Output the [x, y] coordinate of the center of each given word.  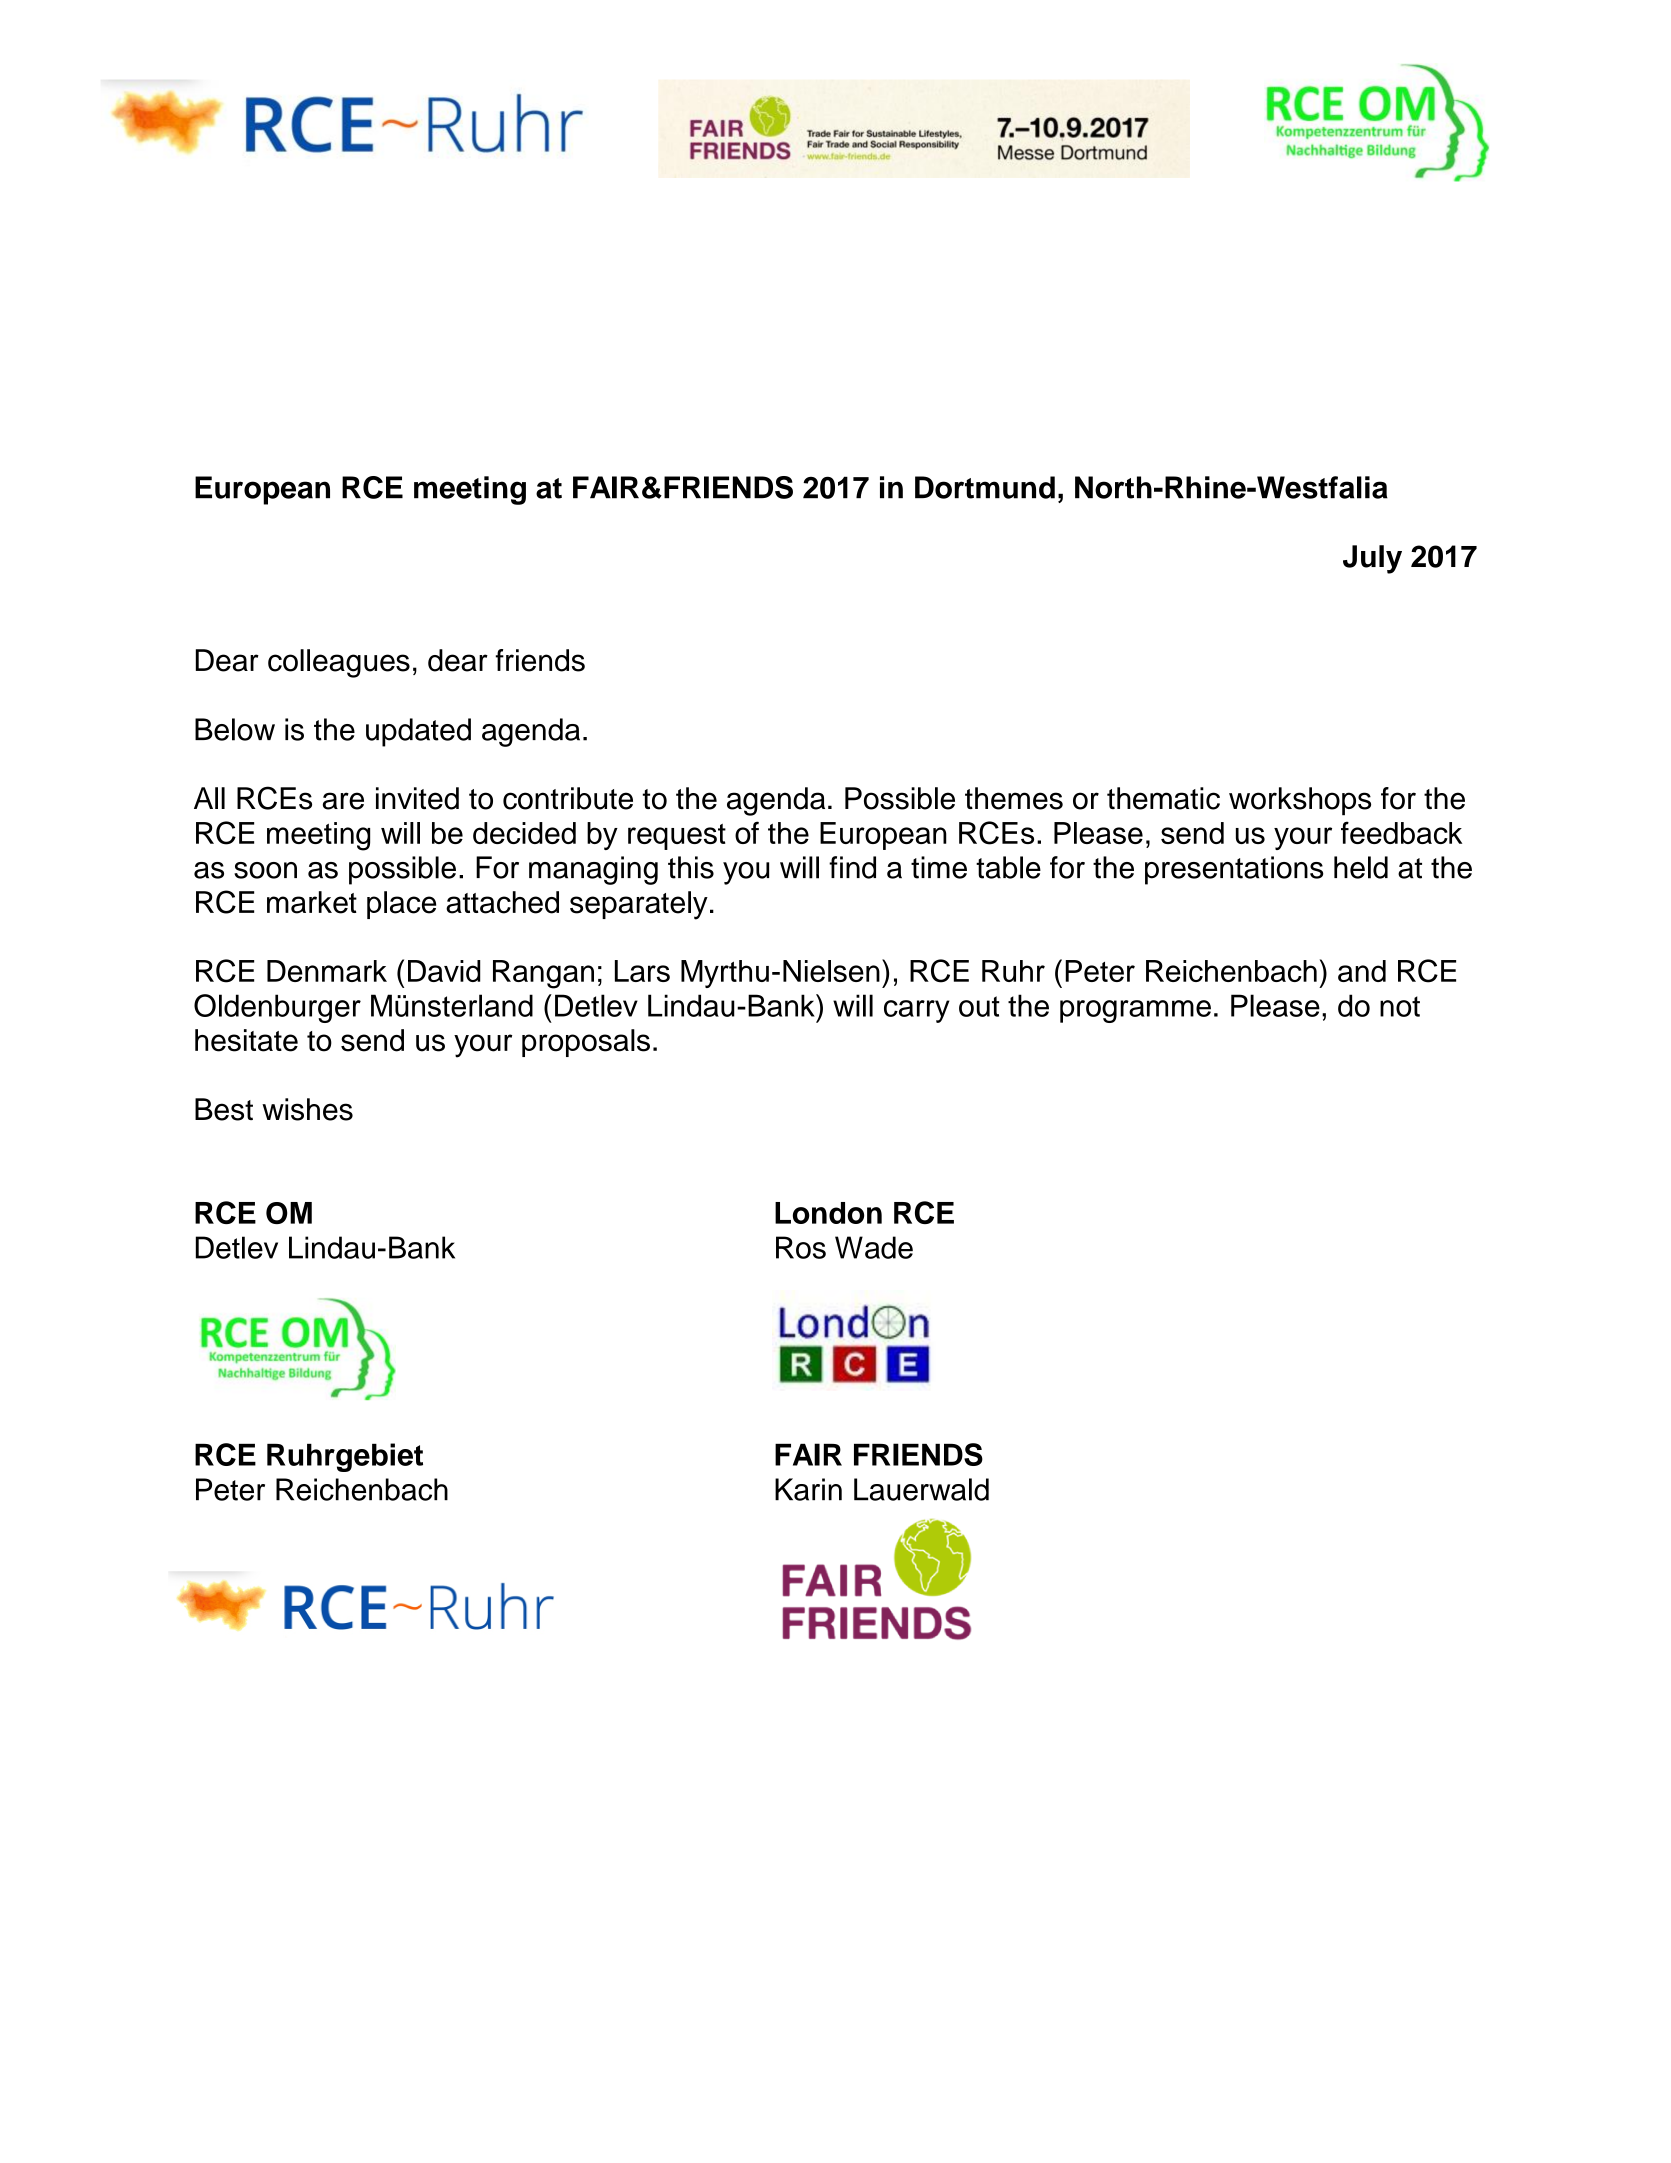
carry [917, 1011]
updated [418, 732]
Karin [808, 1489]
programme [1135, 1011]
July [1372, 559]
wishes [307, 1109]
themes [1014, 798]
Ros [801, 1247]
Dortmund [985, 487]
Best [224, 1109]
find [852, 867]
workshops [1300, 801]
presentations [1234, 870]
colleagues [339, 663]
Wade [874, 1247]
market [312, 902]
